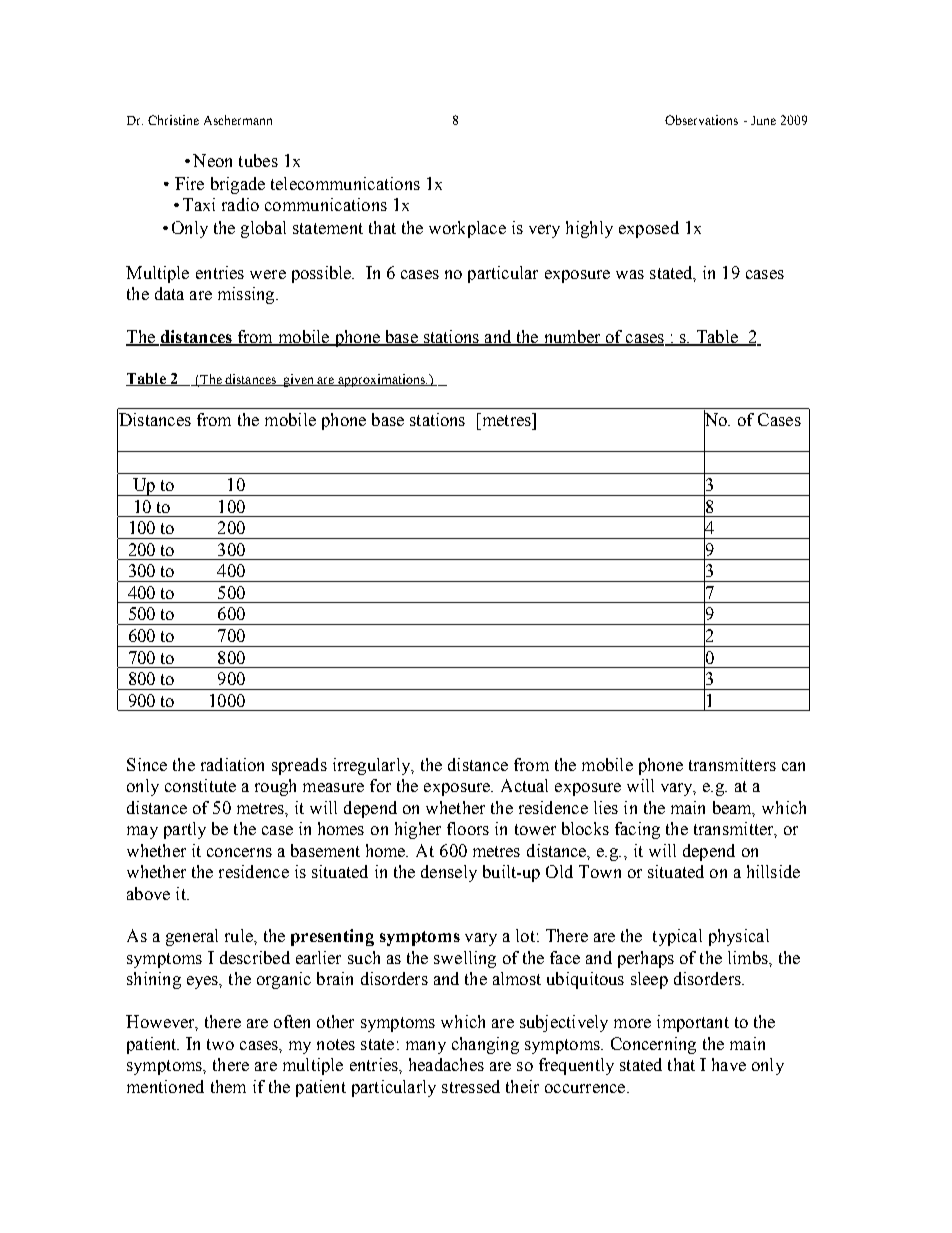 This screenshot has width=952, height=1233. What do you see at coordinates (232, 764) in the screenshot?
I see `radiation` at bounding box center [232, 764].
